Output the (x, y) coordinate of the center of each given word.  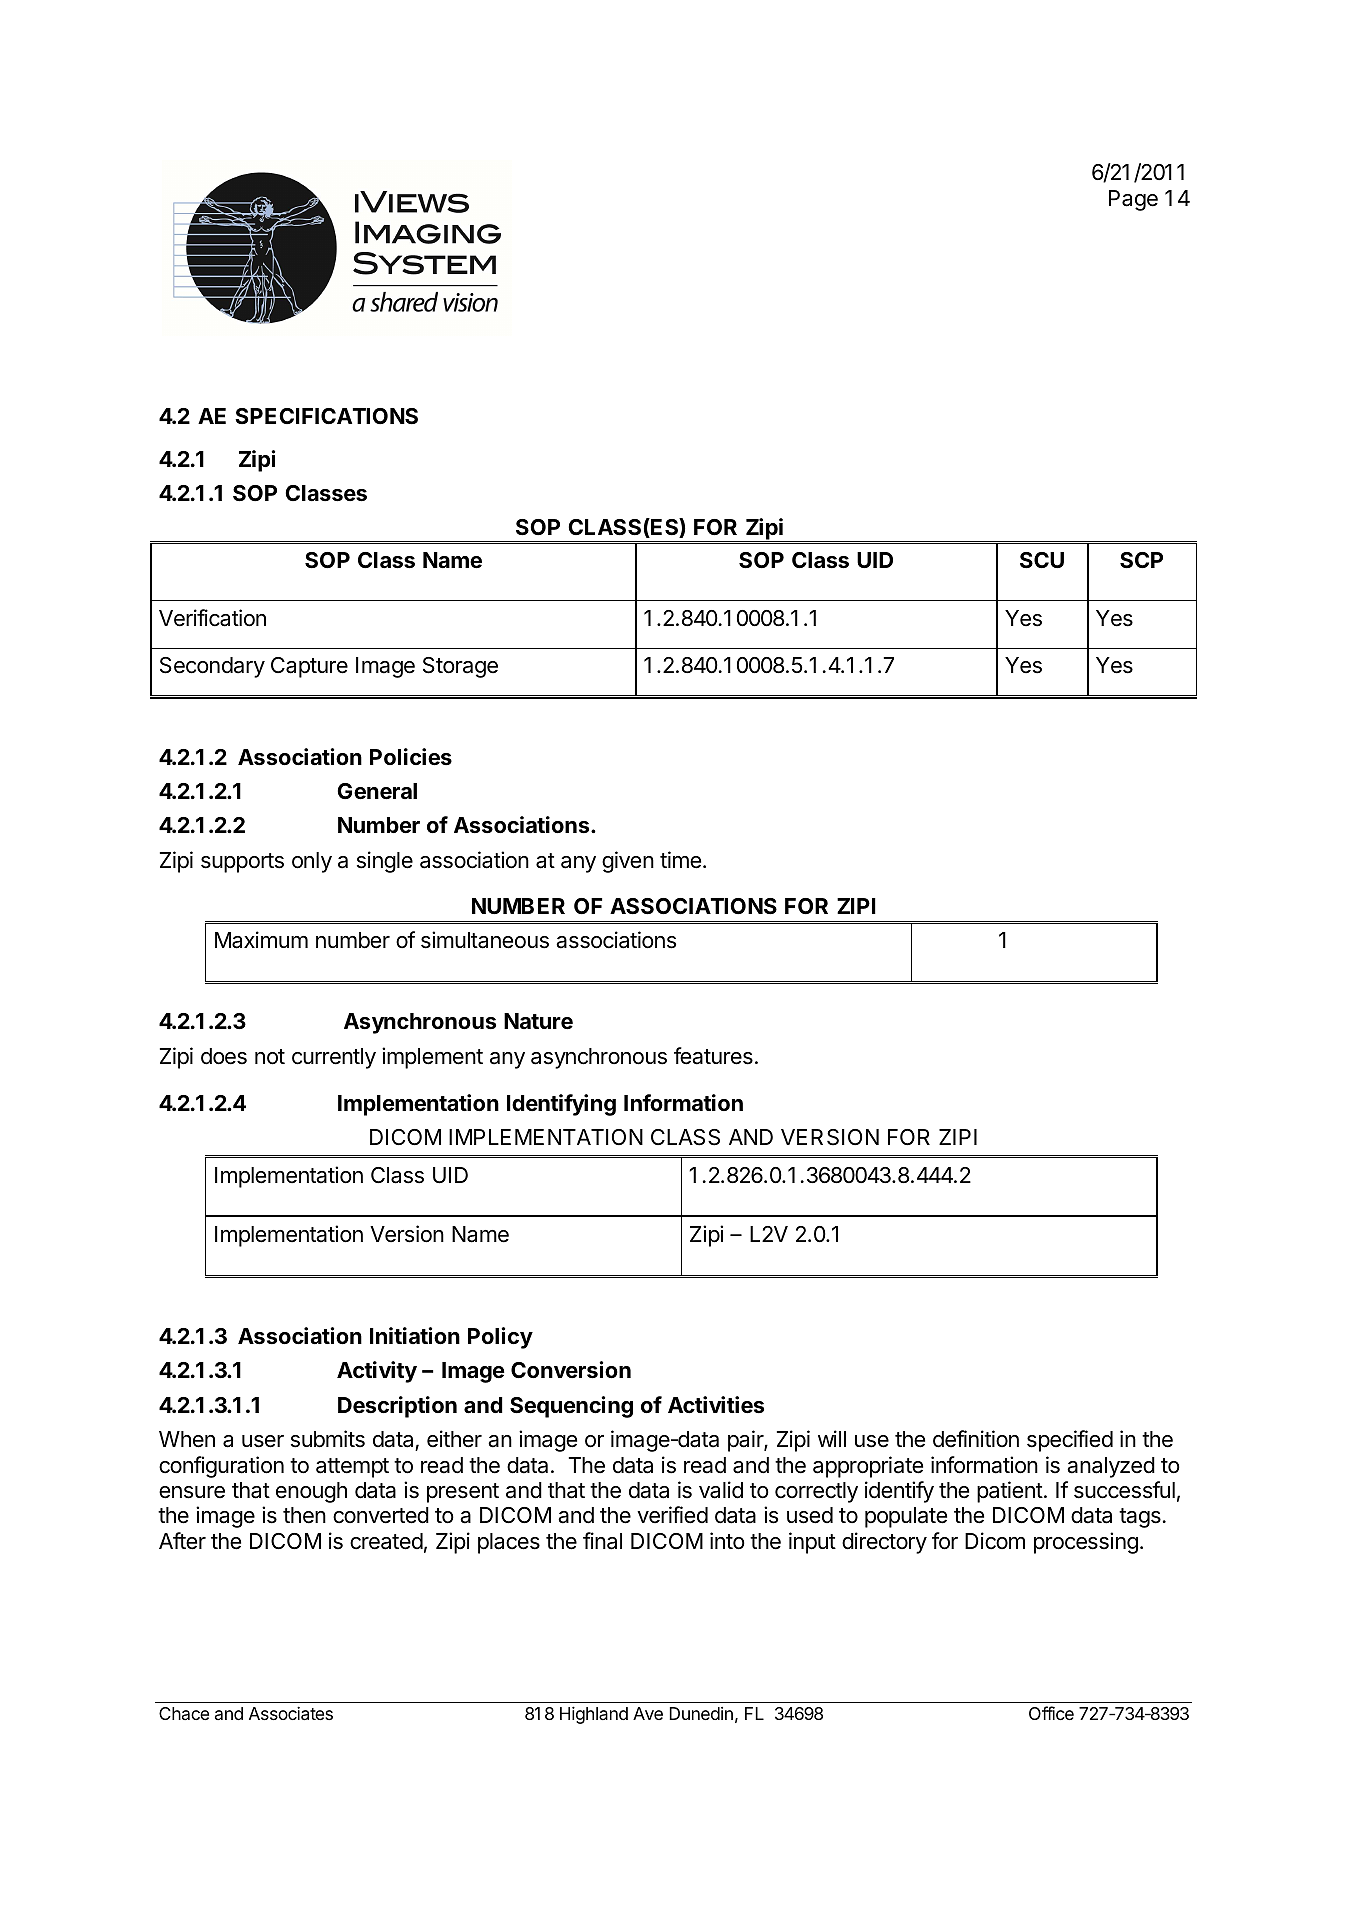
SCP (1141, 560)
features (713, 1056)
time (680, 860)
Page (1133, 200)
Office (1051, 1713)
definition (976, 1439)
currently (334, 1058)
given (628, 862)
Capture (309, 667)
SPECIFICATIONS (326, 416)
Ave (648, 1713)
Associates (291, 1713)
